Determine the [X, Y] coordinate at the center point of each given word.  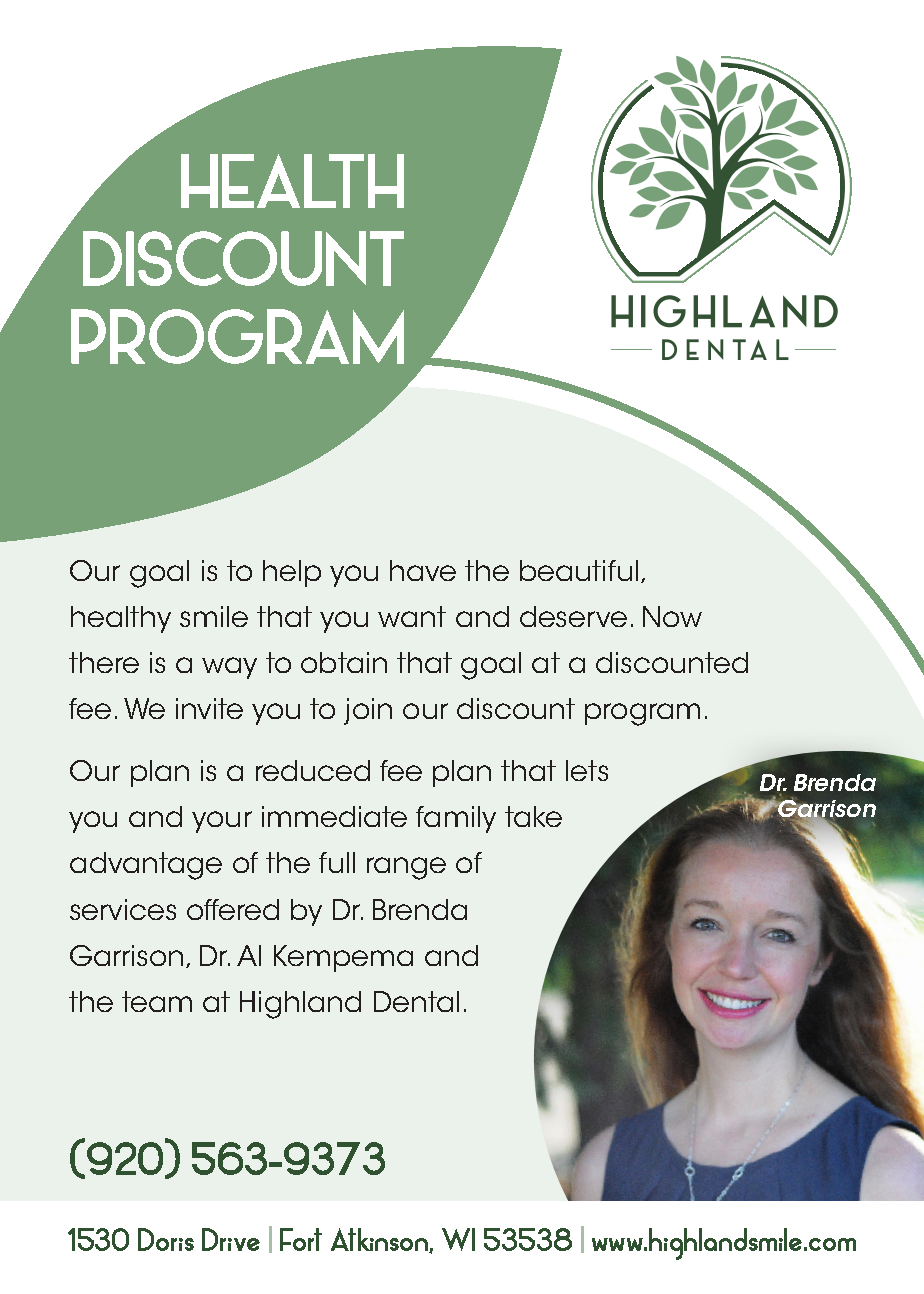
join [368, 711]
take [533, 816]
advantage [146, 866]
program [642, 714]
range [406, 868]
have [423, 570]
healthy [121, 619]
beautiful [579, 570]
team [157, 1001]
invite [209, 708]
